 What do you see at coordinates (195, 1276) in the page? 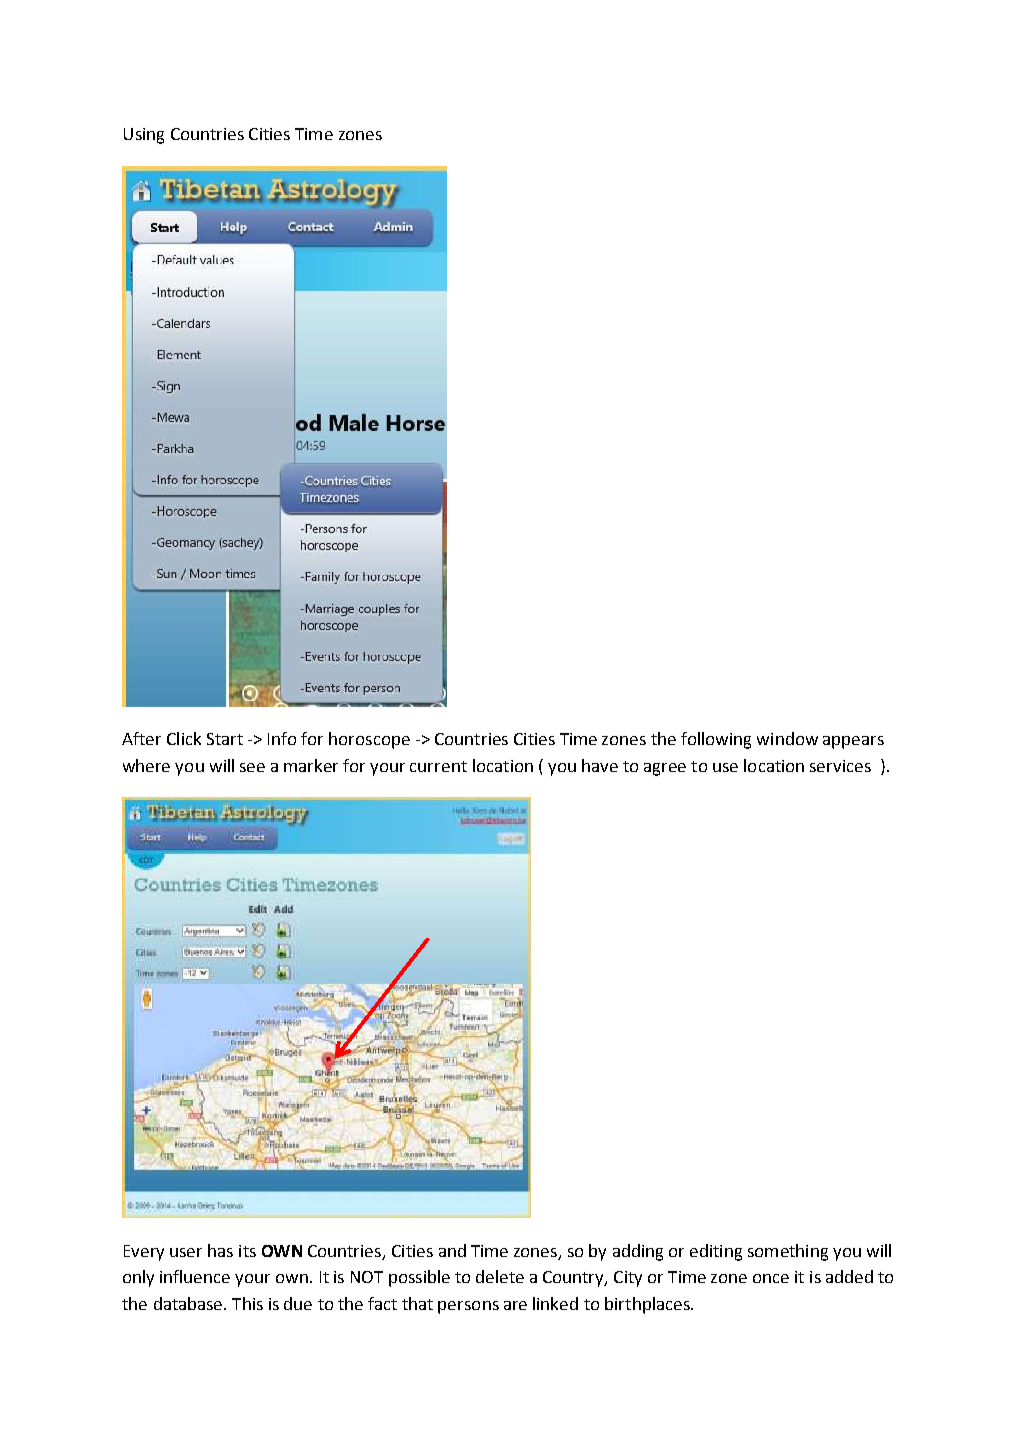
I see `influence` at bounding box center [195, 1276].
